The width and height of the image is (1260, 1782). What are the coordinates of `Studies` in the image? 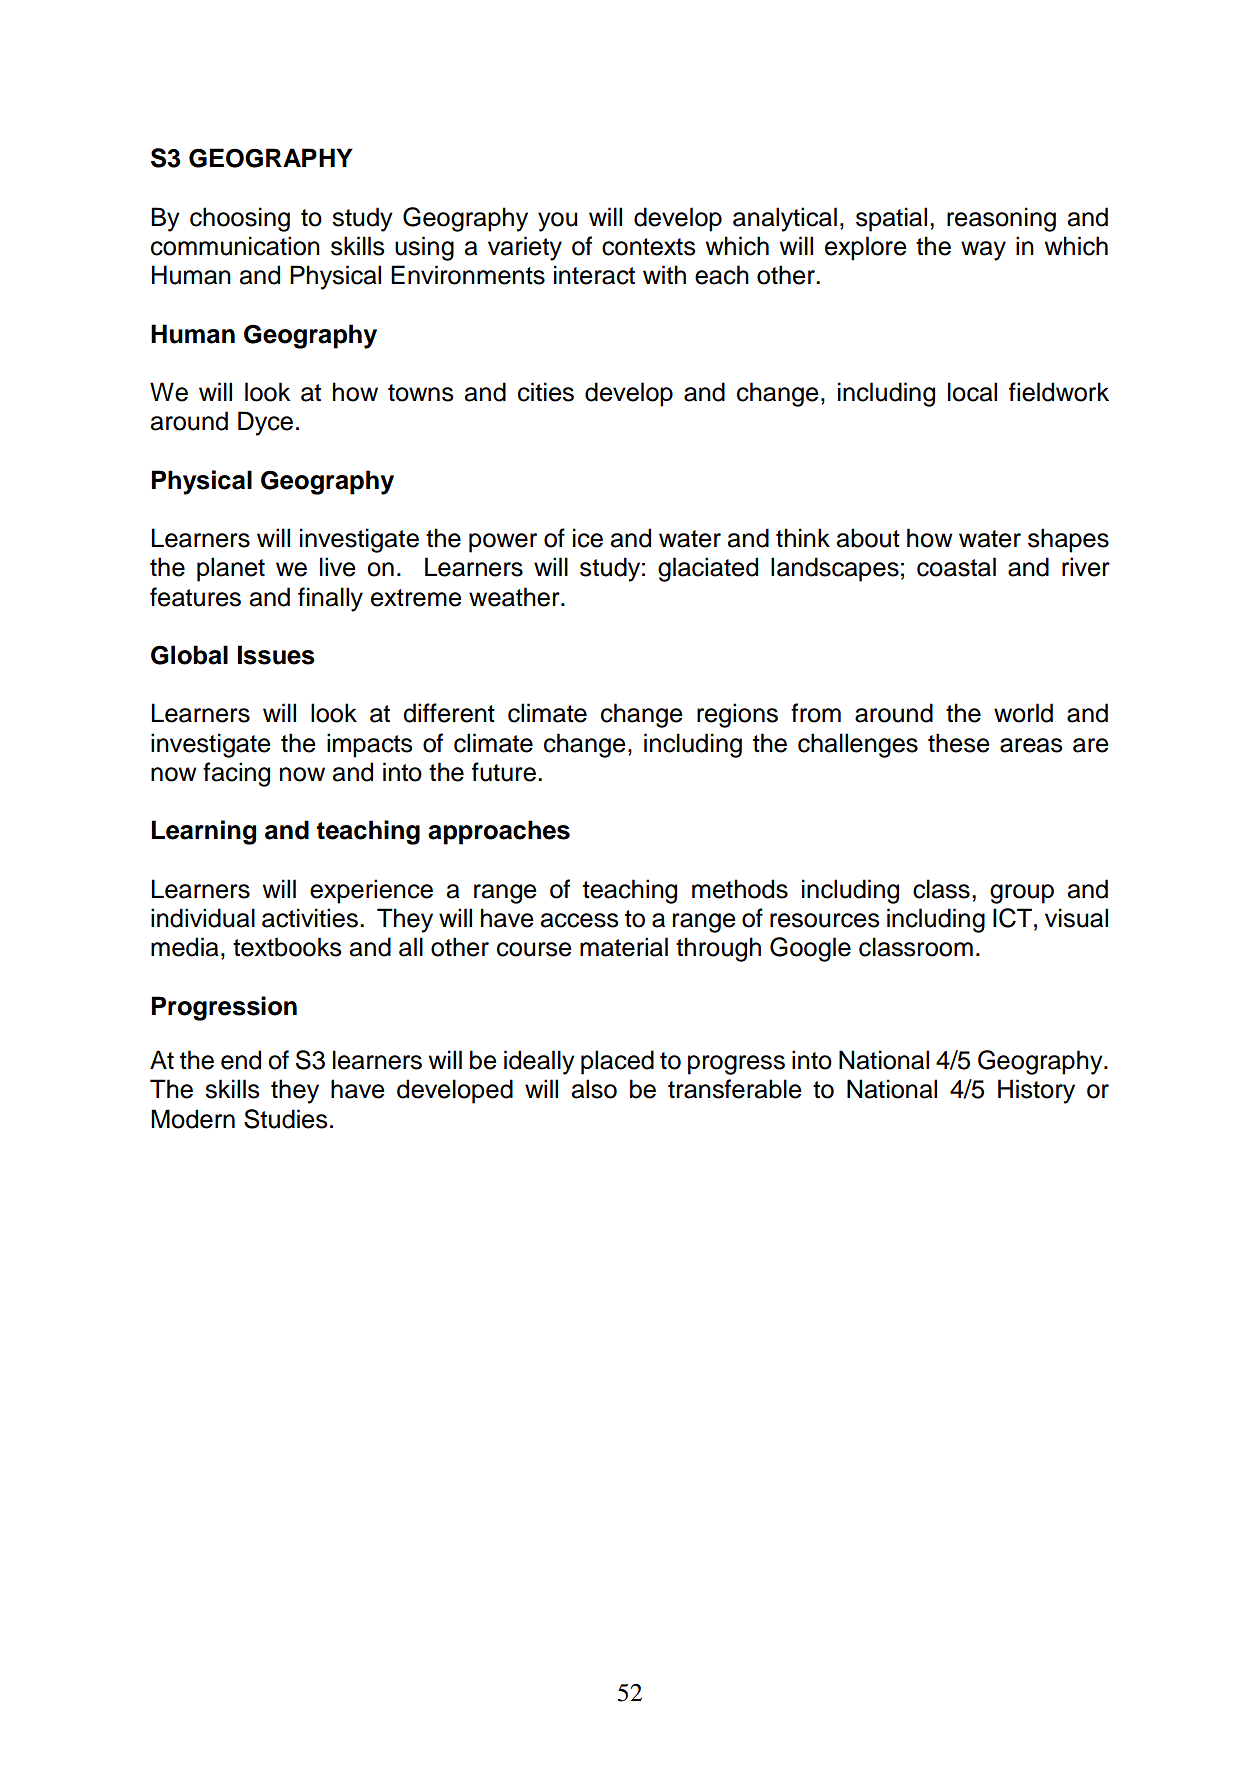 It's located at (286, 1119).
